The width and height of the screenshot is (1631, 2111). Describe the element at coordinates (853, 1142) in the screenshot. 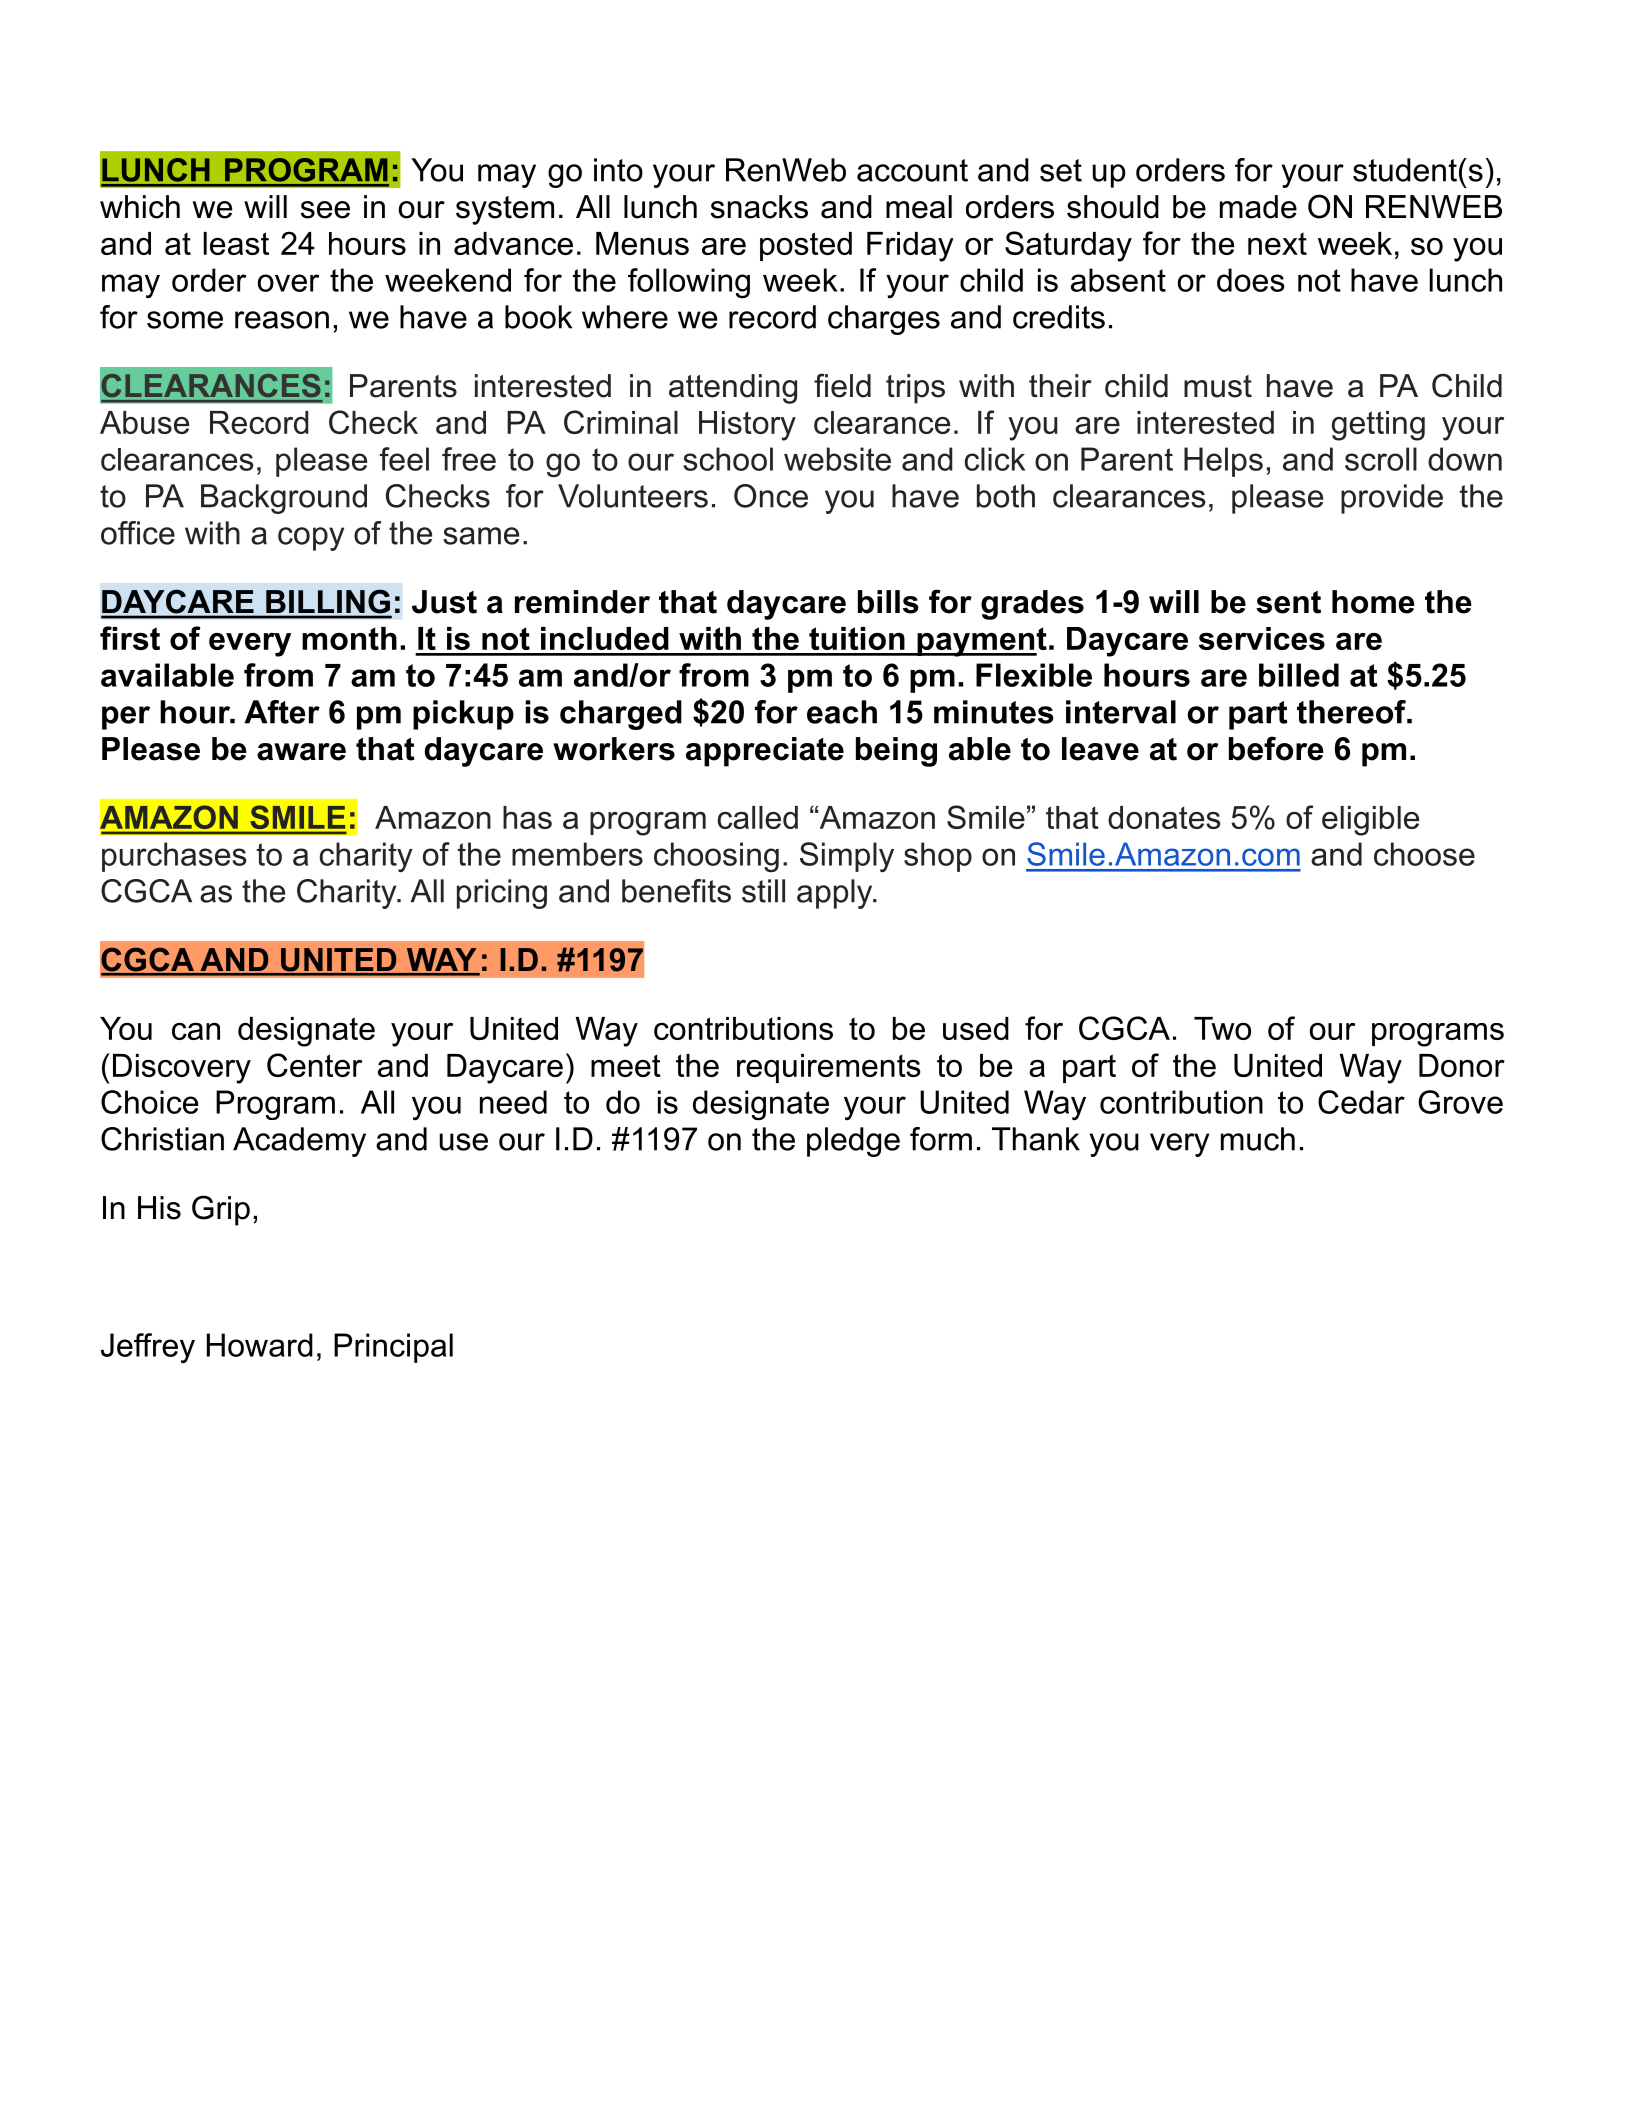

I see `pledge` at that location.
